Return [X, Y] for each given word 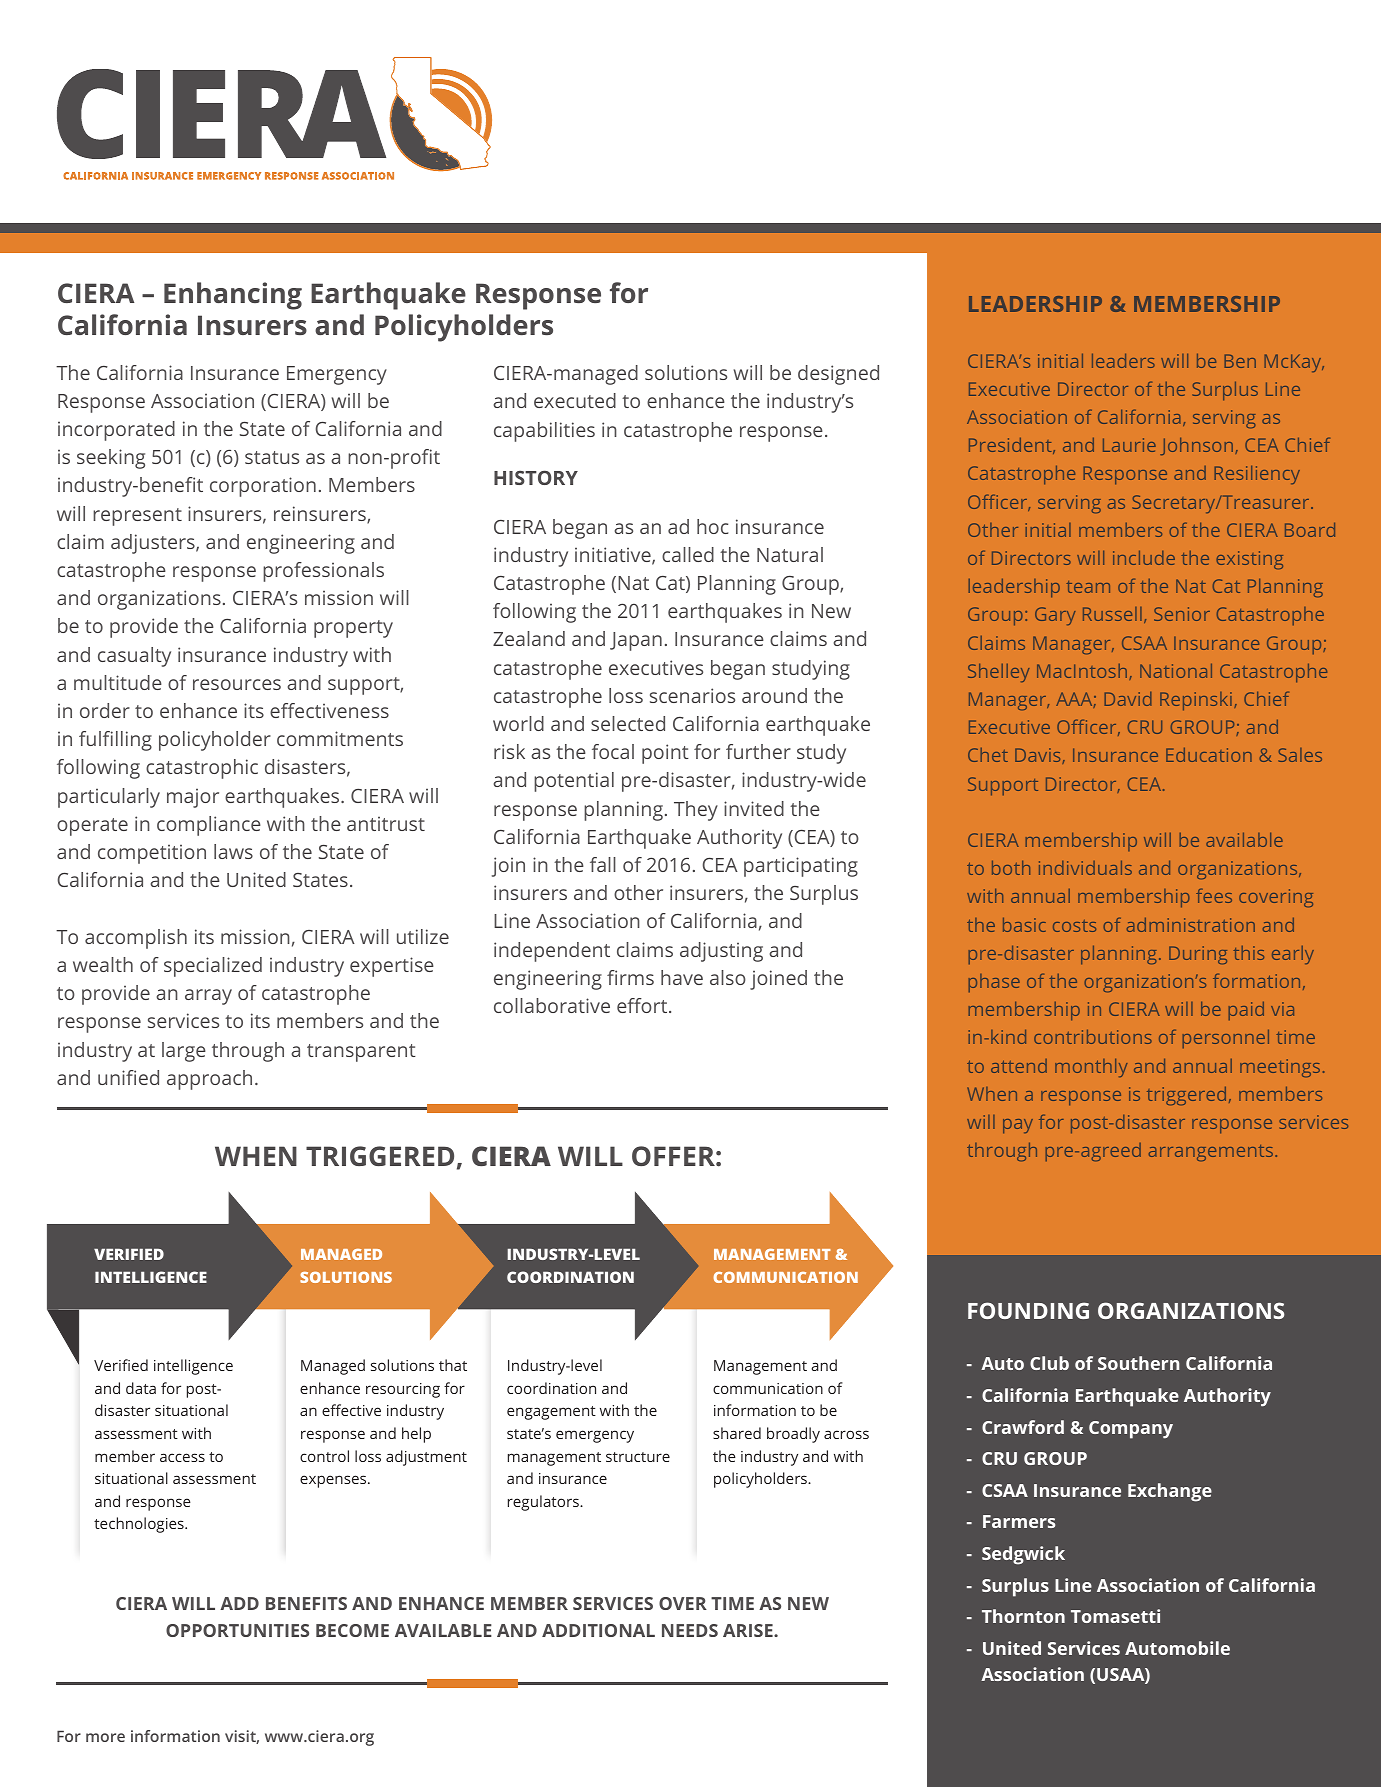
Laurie [1129, 445]
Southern [1138, 1363]
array [208, 997]
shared [737, 1433]
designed [838, 375]
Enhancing [233, 296]
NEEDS [690, 1630]
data [141, 1388]
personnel [1226, 1039]
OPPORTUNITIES [237, 1630]
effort [643, 1005]
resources [237, 684]
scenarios [692, 695]
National [1176, 671]
